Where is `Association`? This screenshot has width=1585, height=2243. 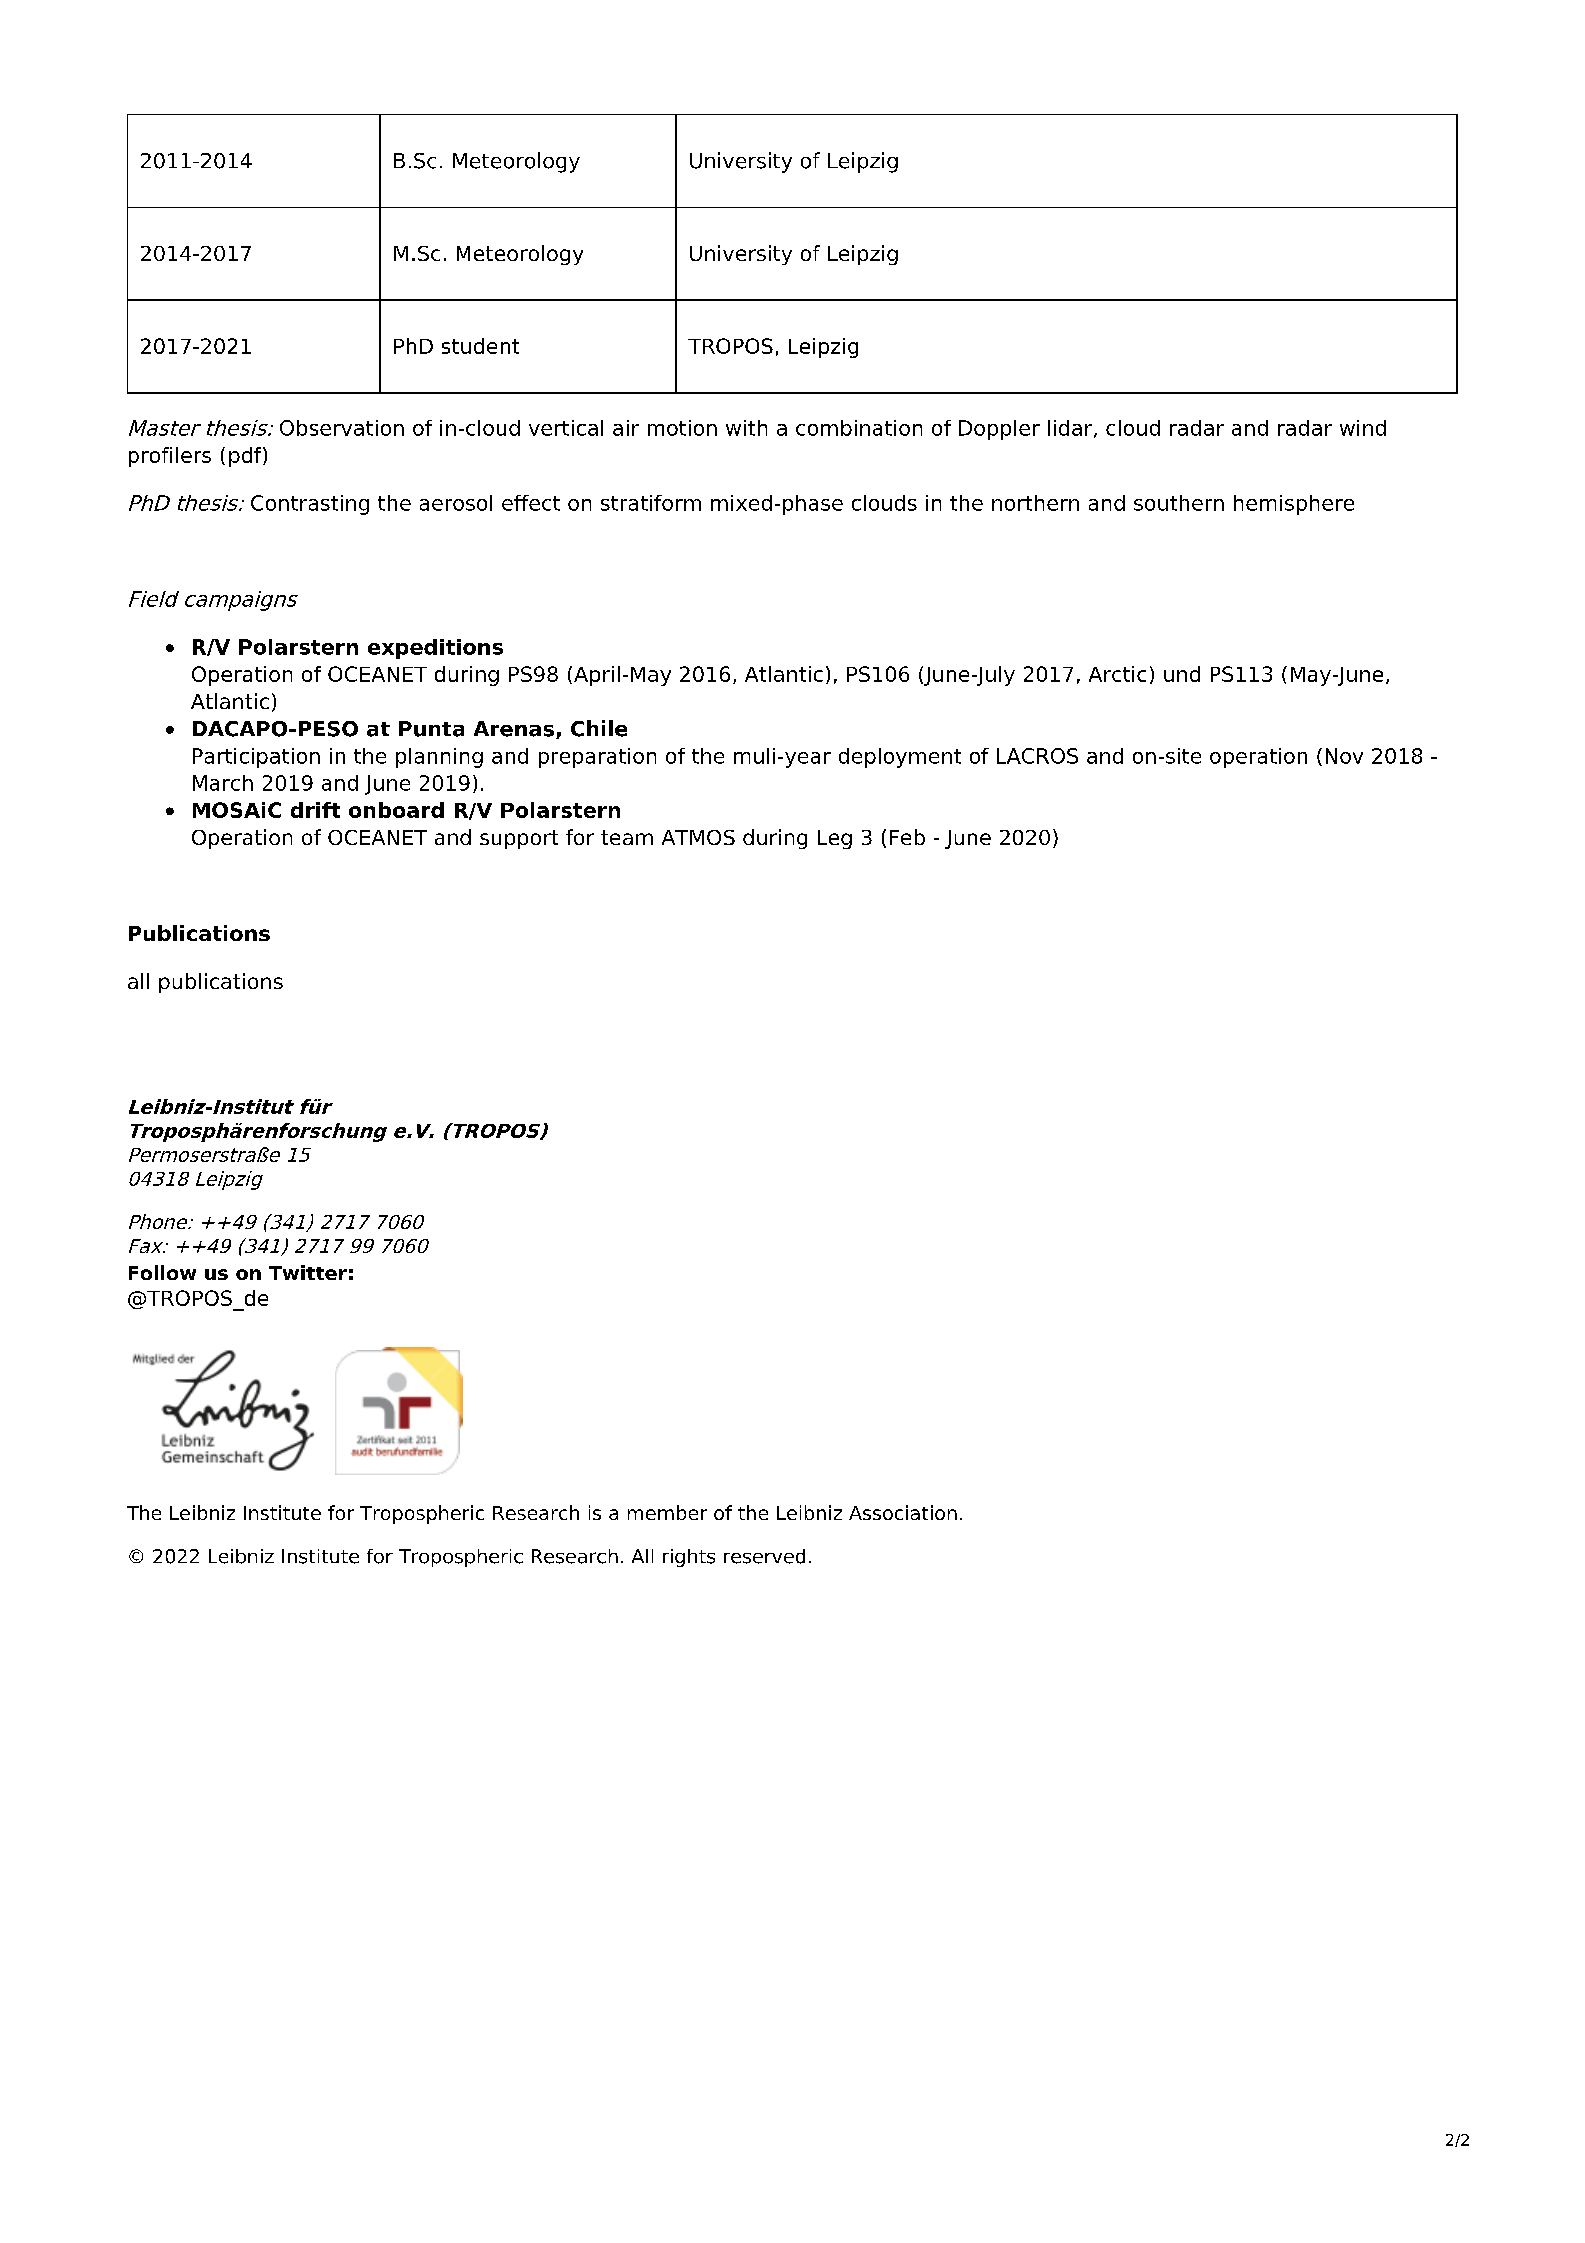
Association is located at coordinates (903, 1512).
